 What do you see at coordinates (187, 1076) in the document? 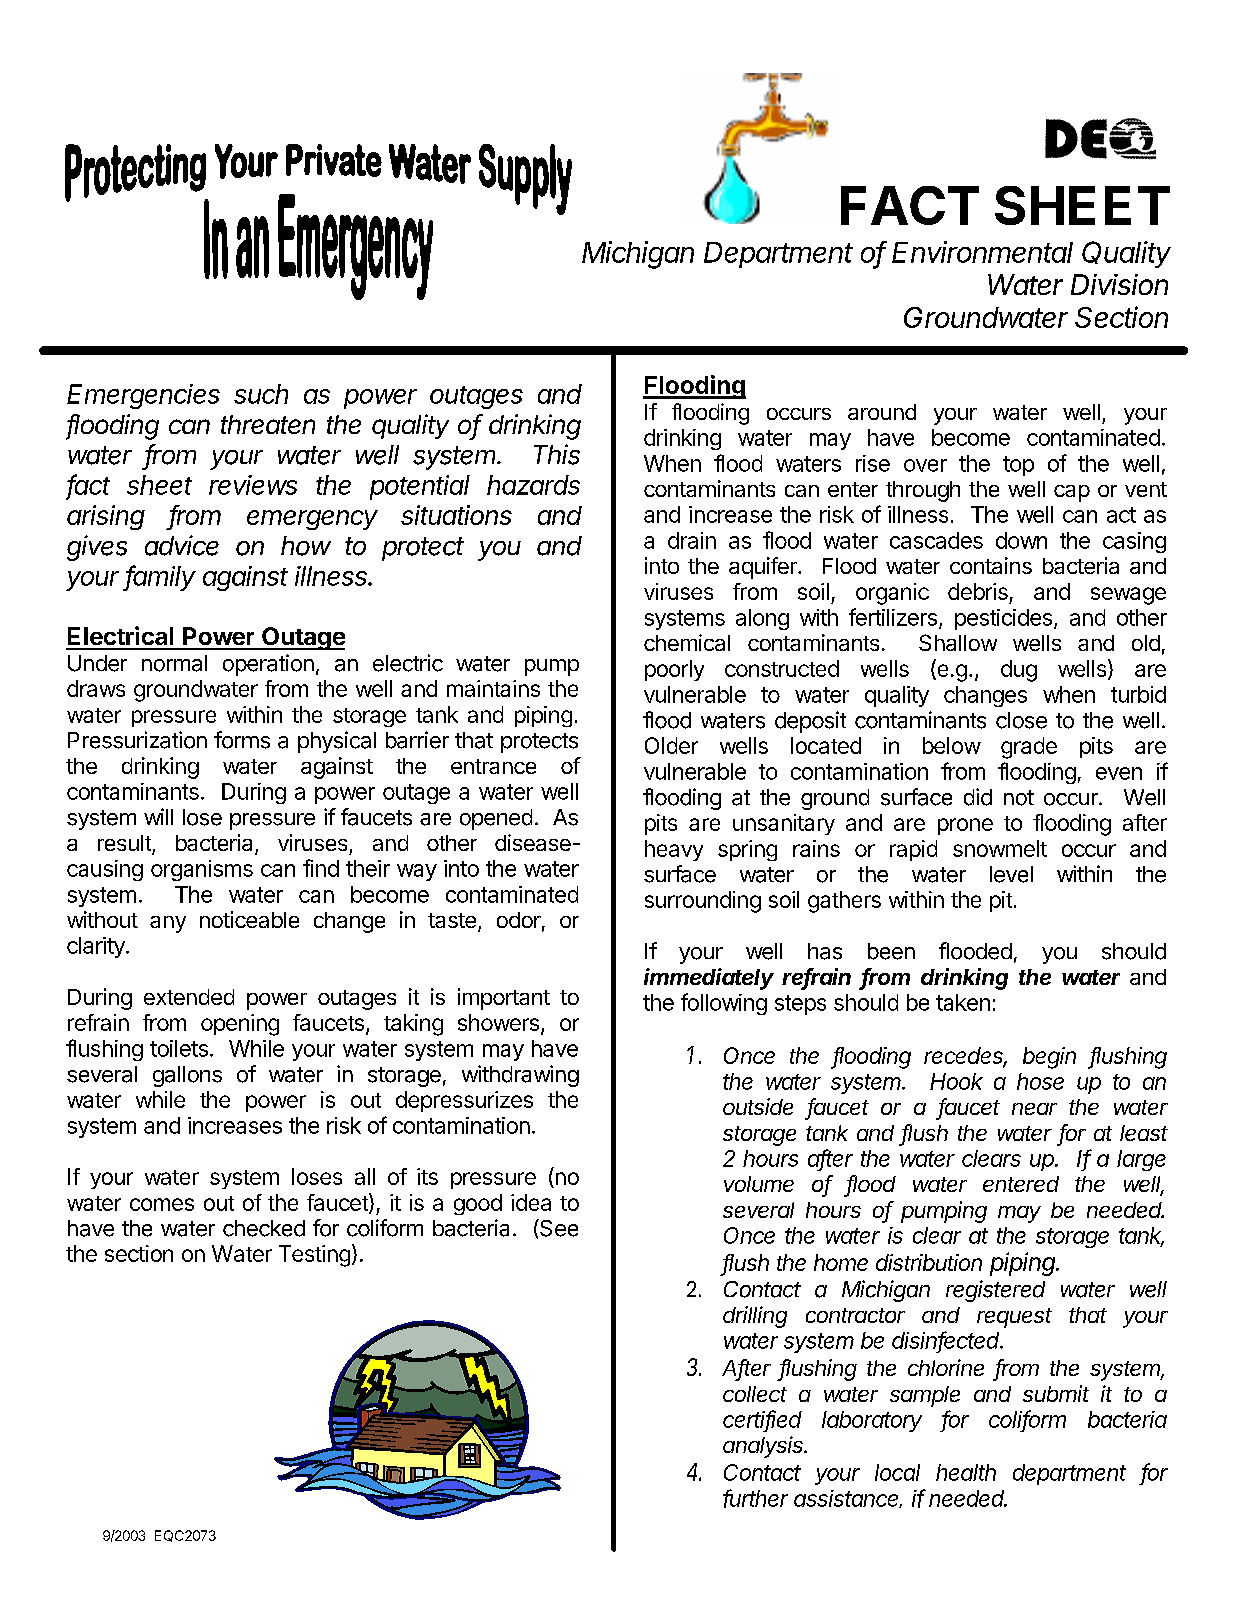
I see `gallons` at bounding box center [187, 1076].
